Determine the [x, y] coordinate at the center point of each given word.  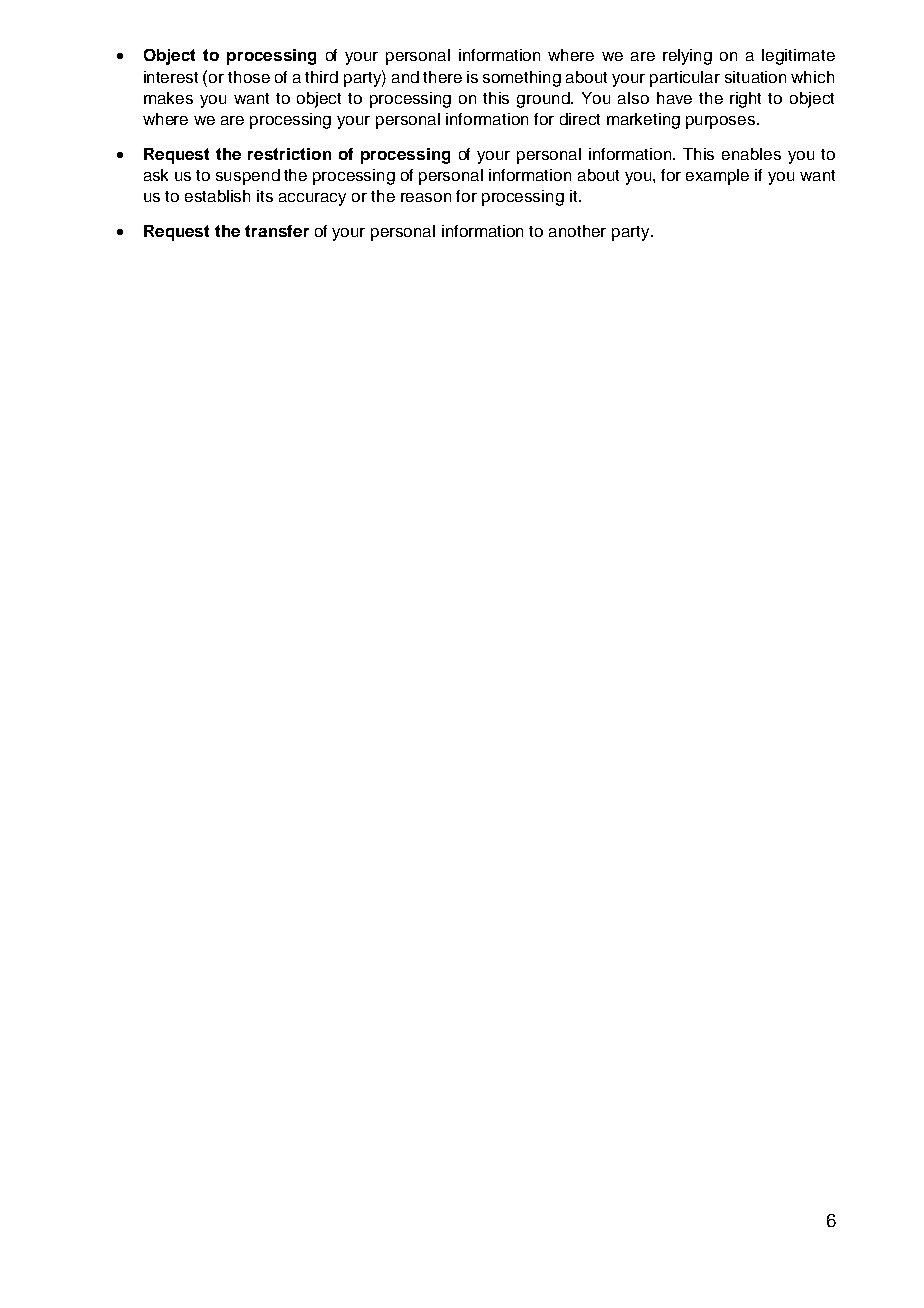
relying [687, 57]
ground [544, 100]
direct [580, 119]
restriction [289, 154]
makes [168, 98]
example [717, 177]
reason [426, 197]
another [577, 231]
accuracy [312, 199]
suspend [248, 177]
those [249, 77]
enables [751, 154]
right [745, 100]
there [442, 77]
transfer [277, 231]
